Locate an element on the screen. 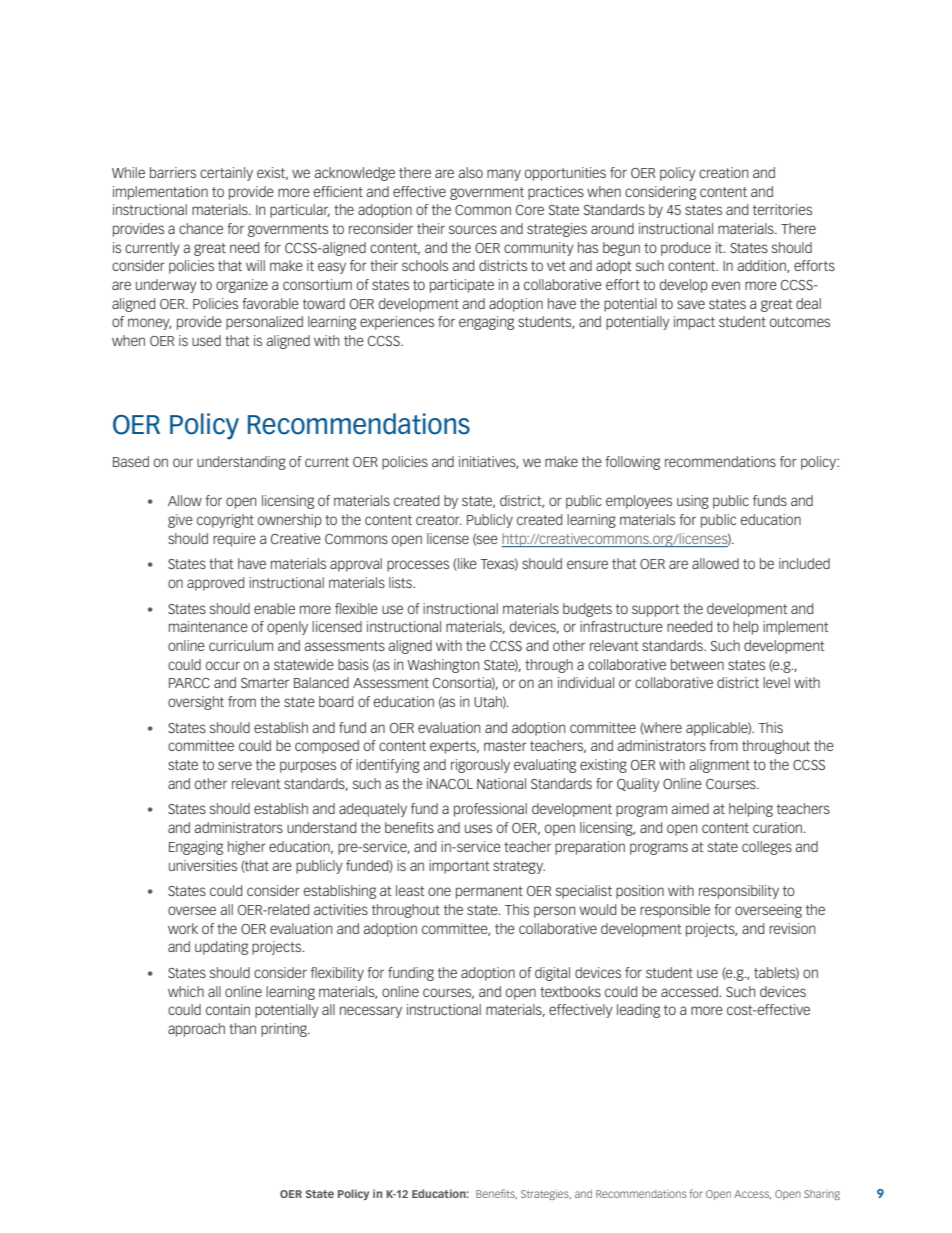 This screenshot has width=952, height=1233. permanent is located at coordinates (489, 892).
